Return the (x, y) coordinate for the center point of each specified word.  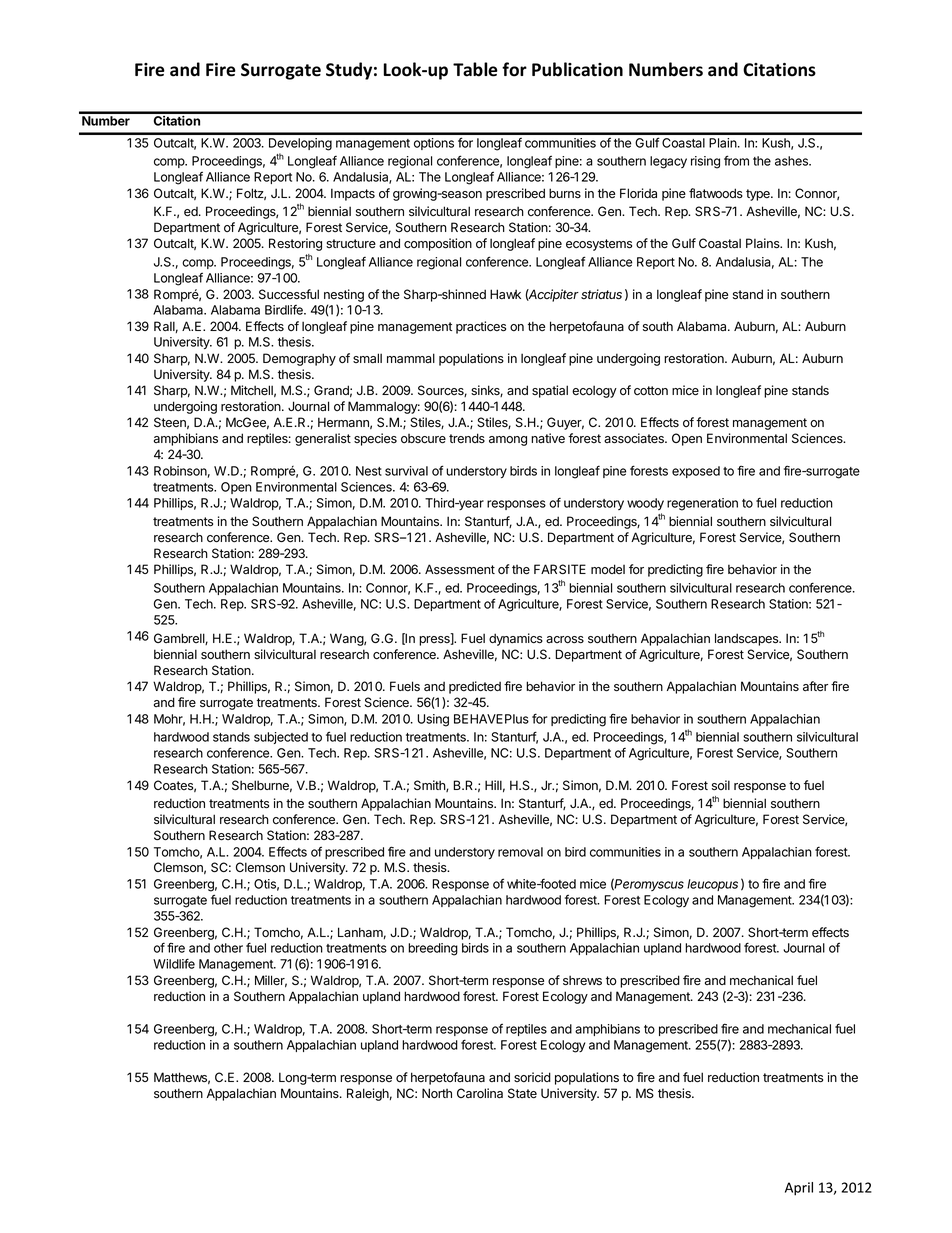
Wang (347, 639)
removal (520, 852)
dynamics (516, 639)
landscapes (747, 639)
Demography (299, 359)
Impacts (353, 194)
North (437, 1093)
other (228, 948)
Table (475, 69)
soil (721, 785)
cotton (651, 391)
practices (481, 327)
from (736, 160)
